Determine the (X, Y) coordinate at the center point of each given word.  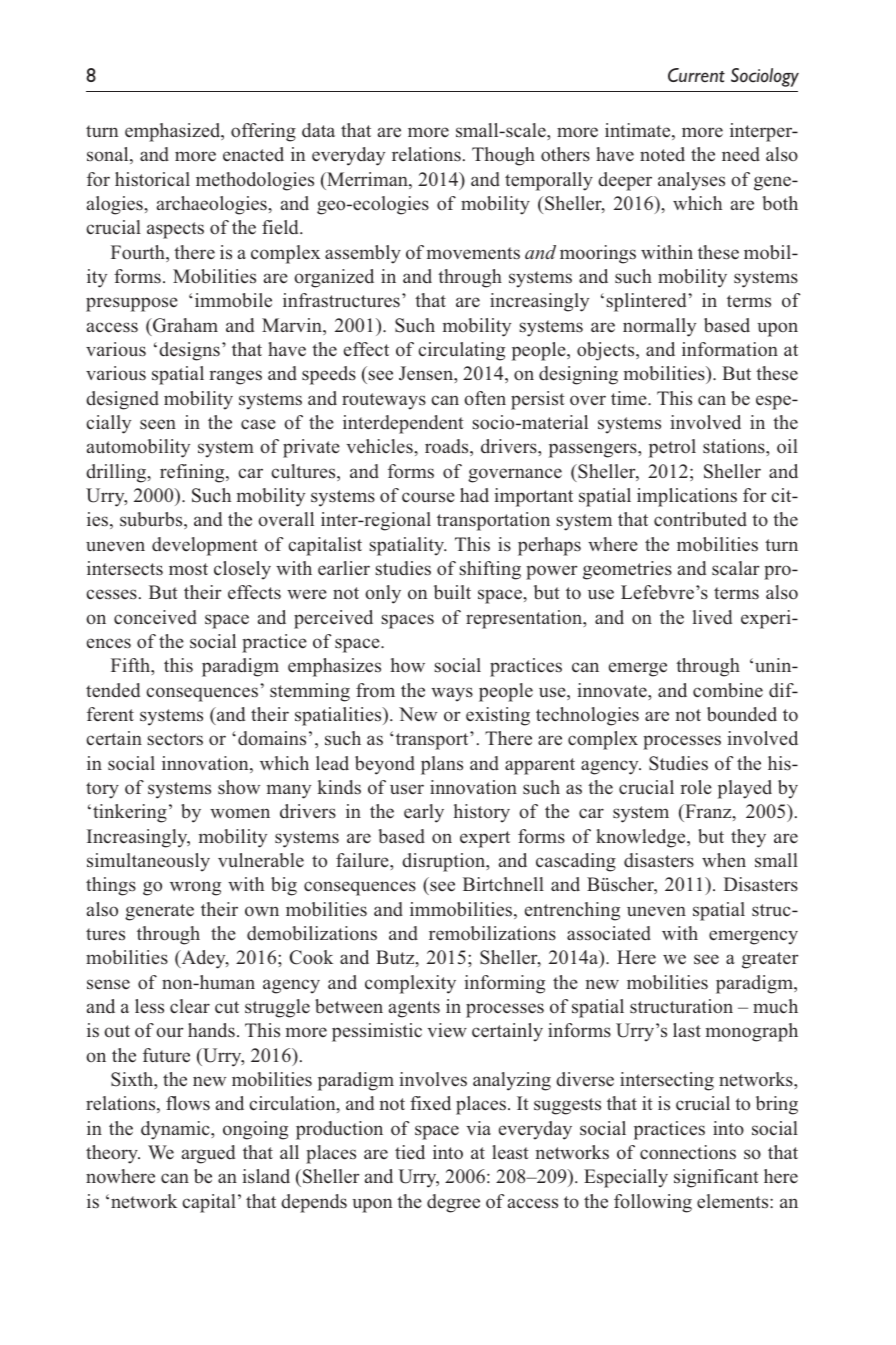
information (730, 349)
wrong (195, 888)
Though (503, 156)
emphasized (174, 132)
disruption (445, 862)
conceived (155, 617)
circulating (461, 351)
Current (696, 75)
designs (189, 351)
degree (453, 1203)
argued (208, 1154)
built (452, 592)
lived (712, 617)
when (724, 860)
